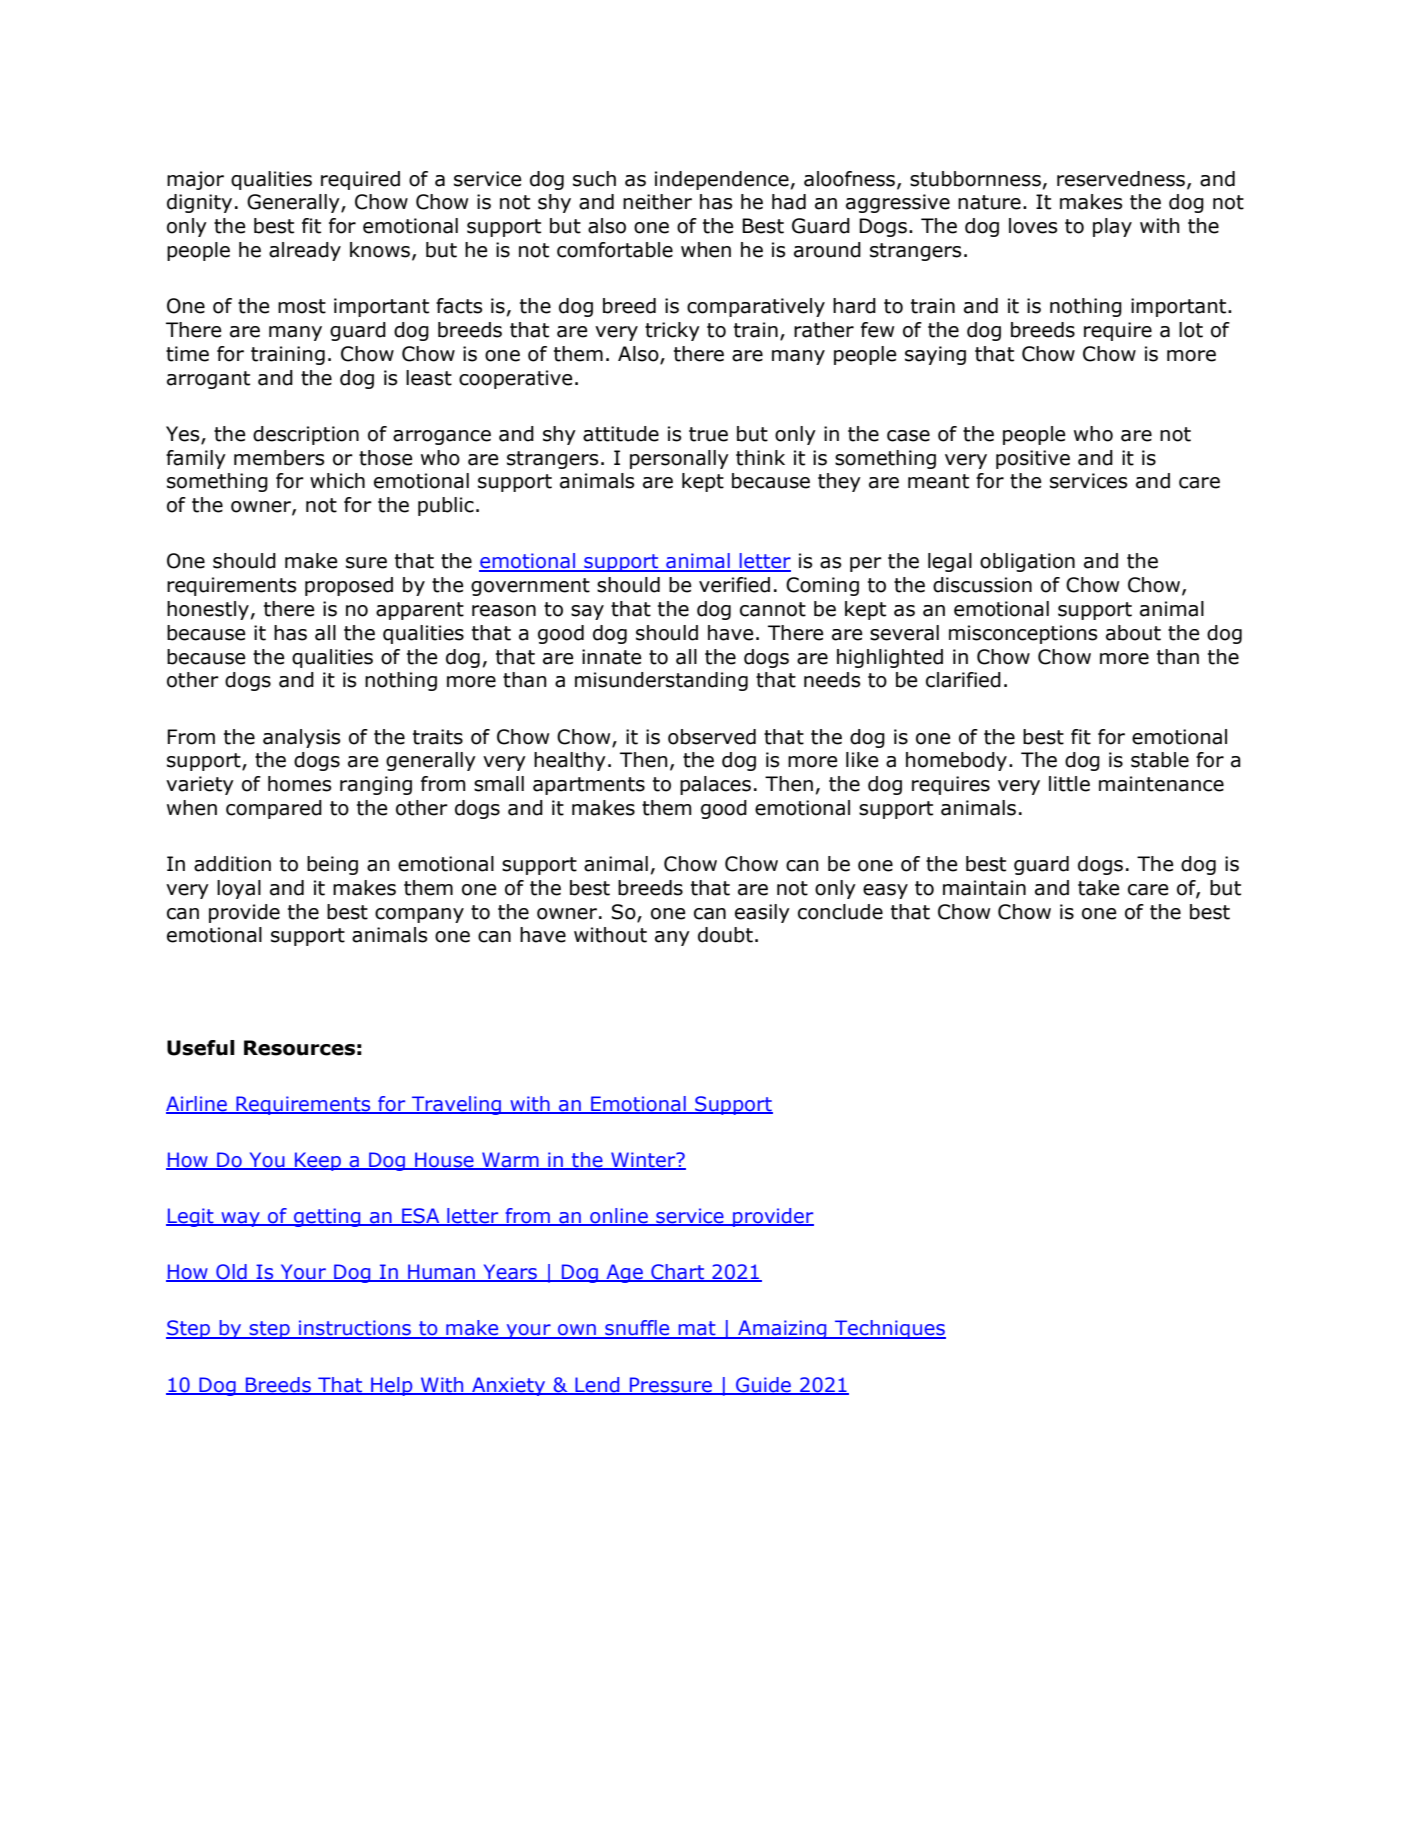 The image size is (1411, 1826). What do you see at coordinates (657, 202) in the image?
I see `neither` at bounding box center [657, 202].
